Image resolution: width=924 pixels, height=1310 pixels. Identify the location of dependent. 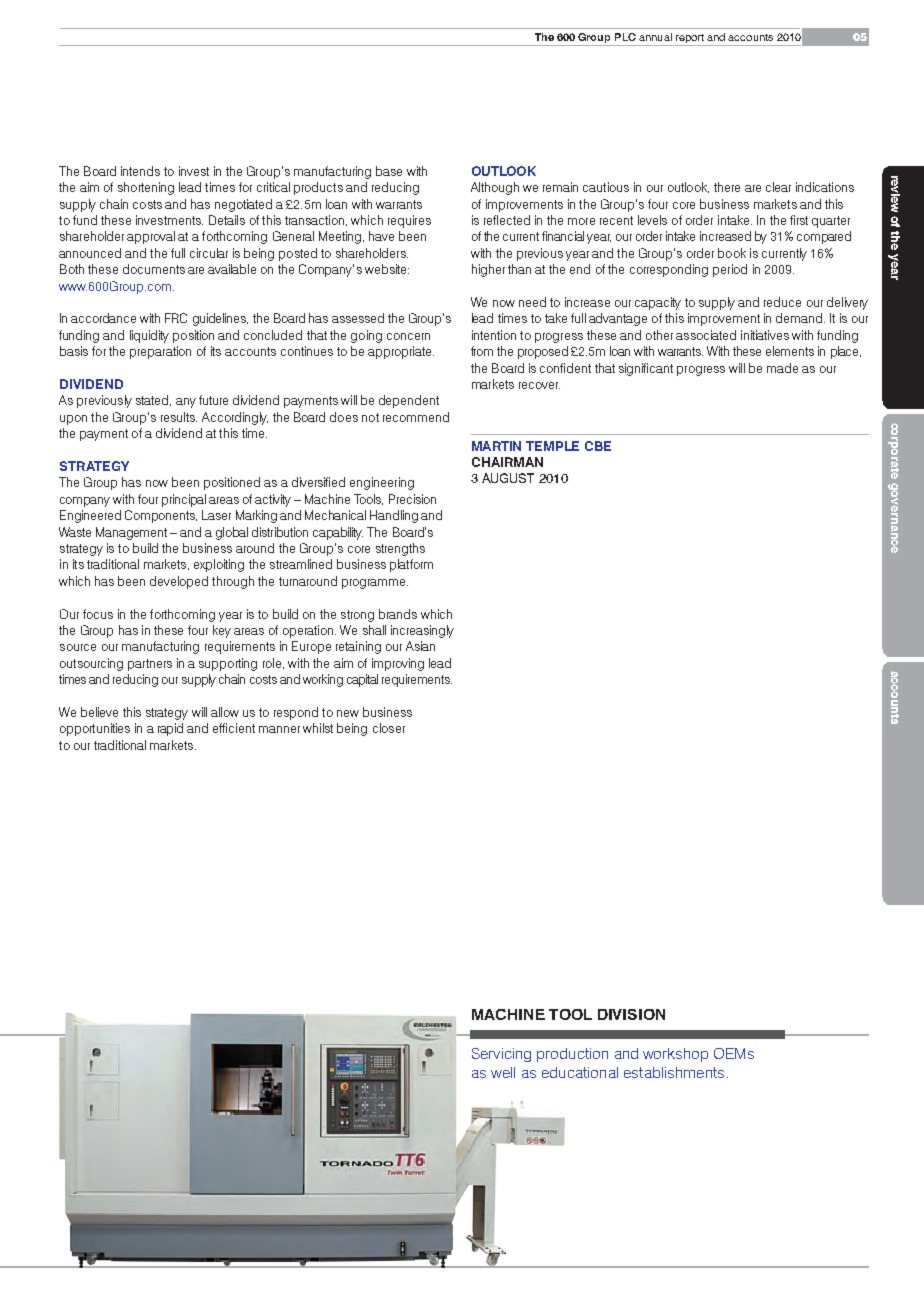
(409, 401).
